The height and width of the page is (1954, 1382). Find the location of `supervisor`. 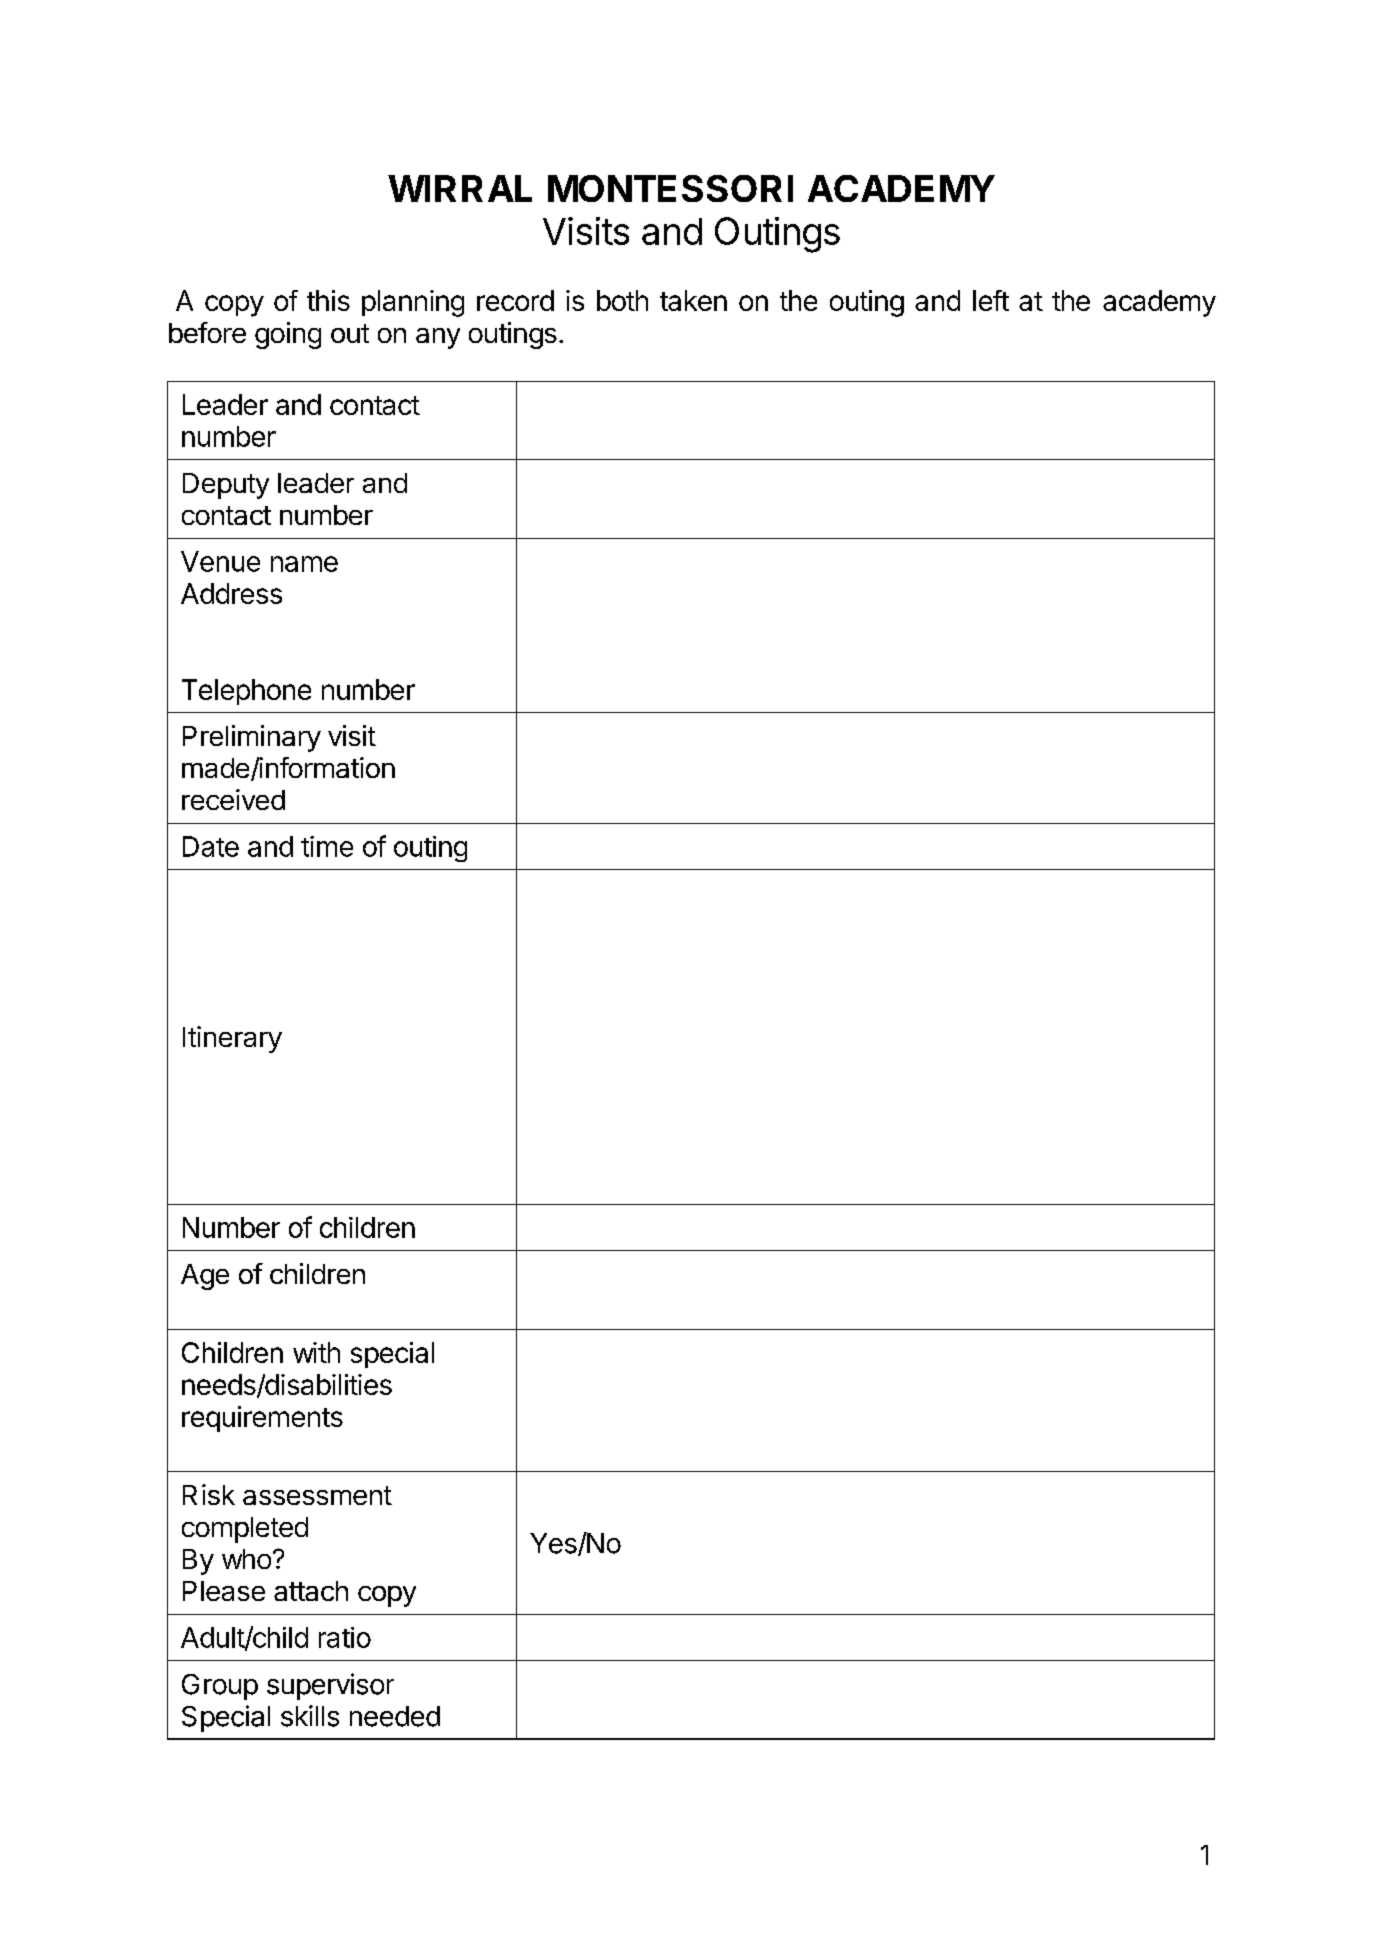

supervisor is located at coordinates (330, 1686).
